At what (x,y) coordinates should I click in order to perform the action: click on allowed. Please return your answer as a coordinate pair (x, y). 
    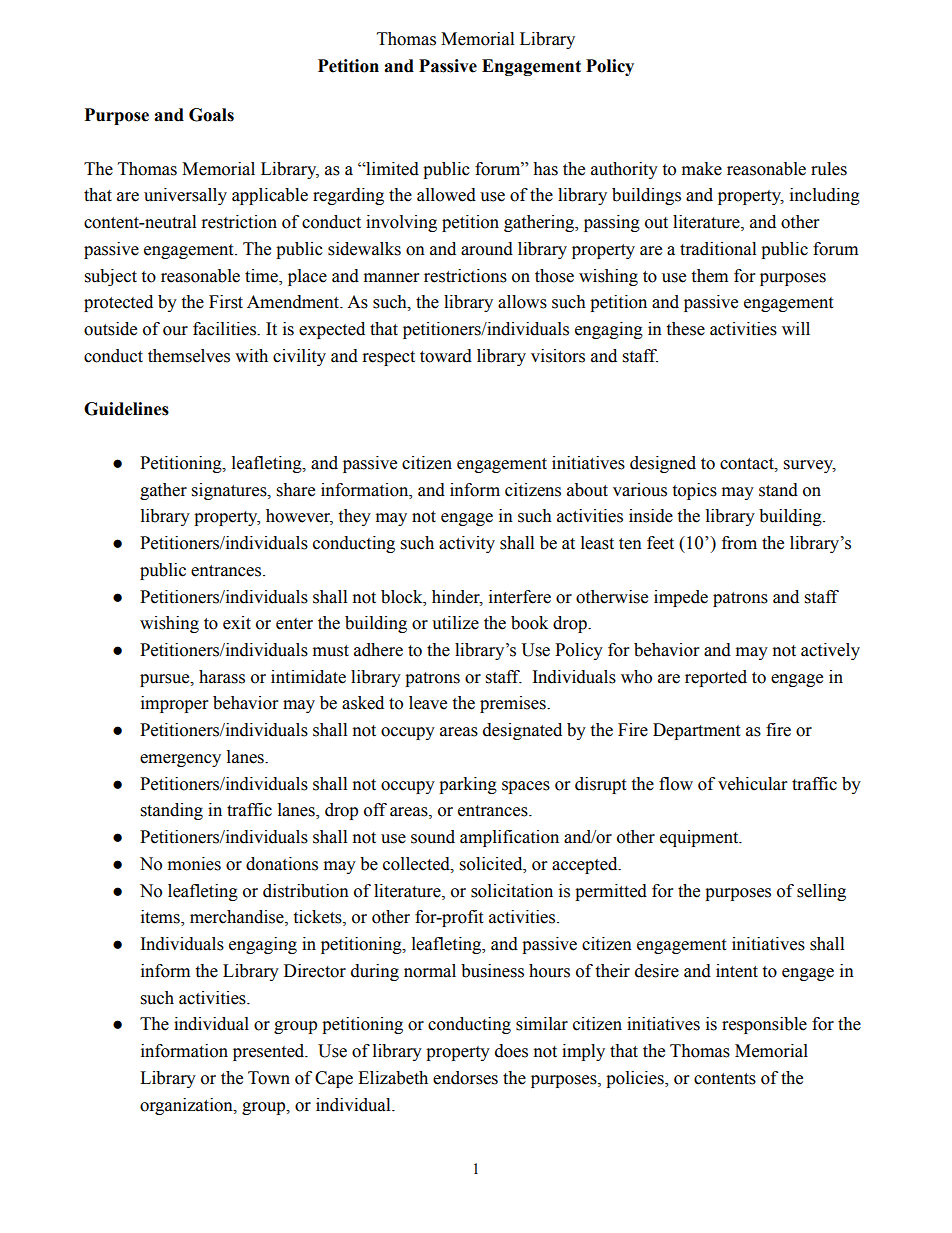
    Looking at the image, I should click on (446, 195).
